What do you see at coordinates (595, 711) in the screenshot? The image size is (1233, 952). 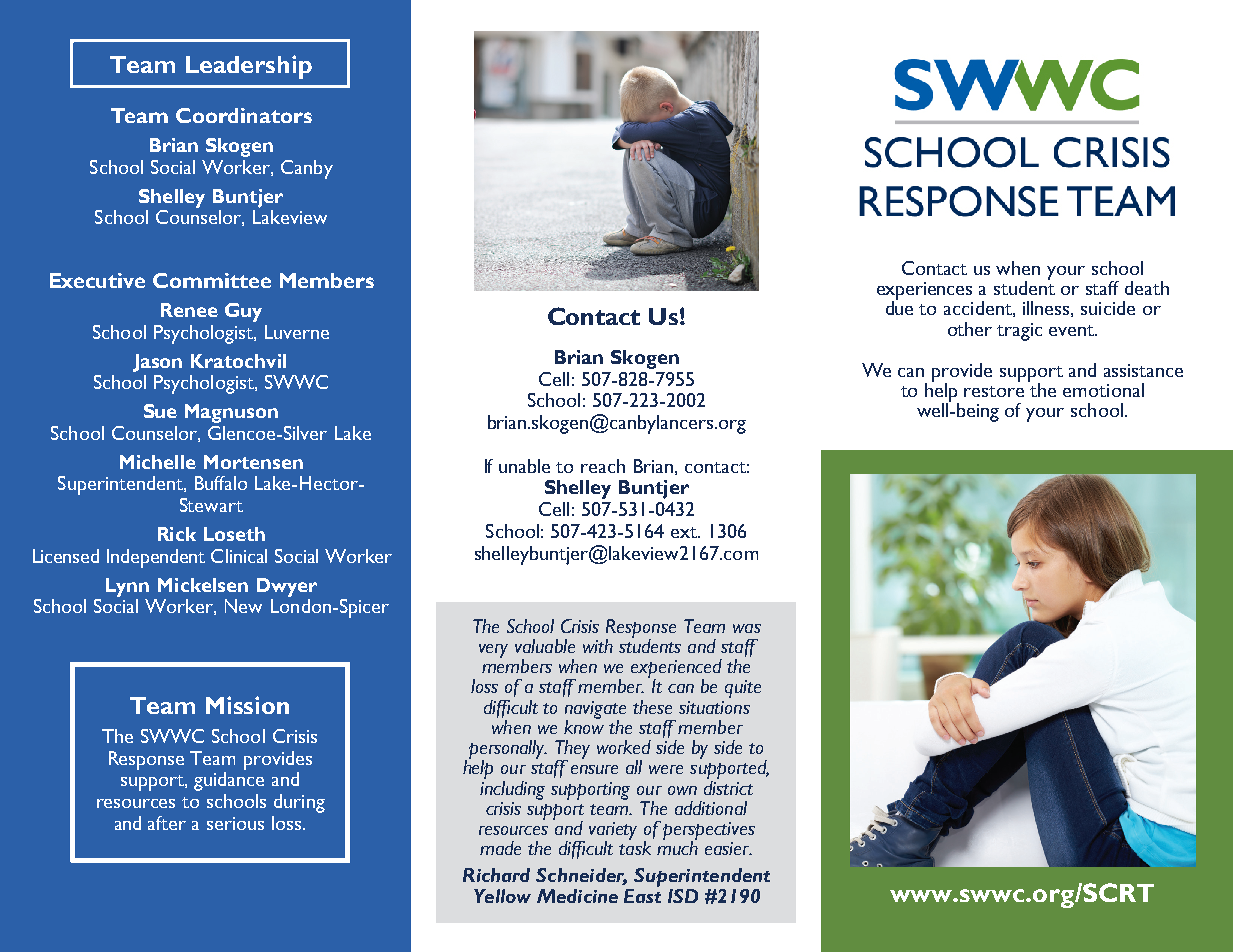 I see `navigate` at bounding box center [595, 711].
